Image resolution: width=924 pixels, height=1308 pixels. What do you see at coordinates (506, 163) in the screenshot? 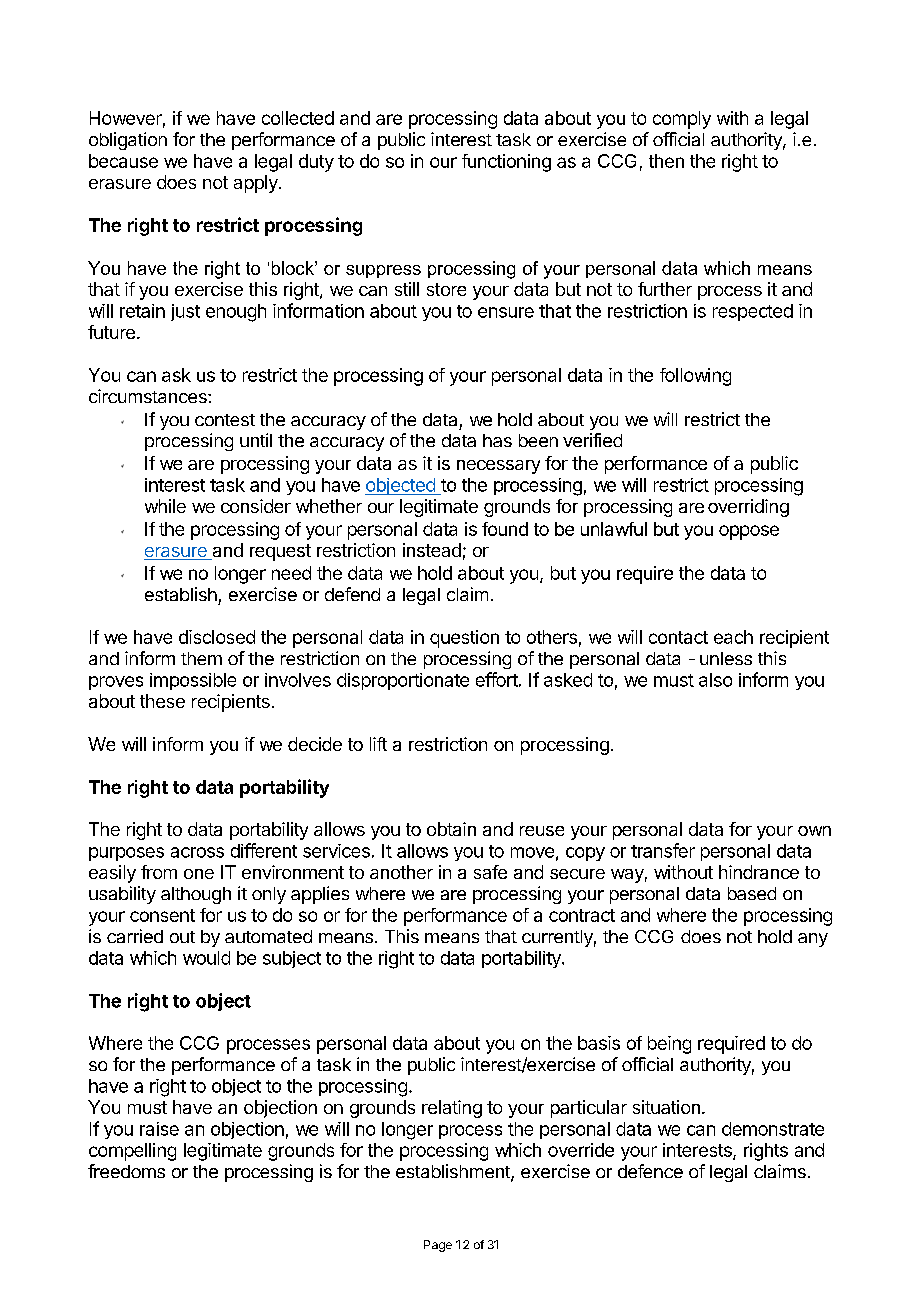
I see `functioning` at bounding box center [506, 163].
